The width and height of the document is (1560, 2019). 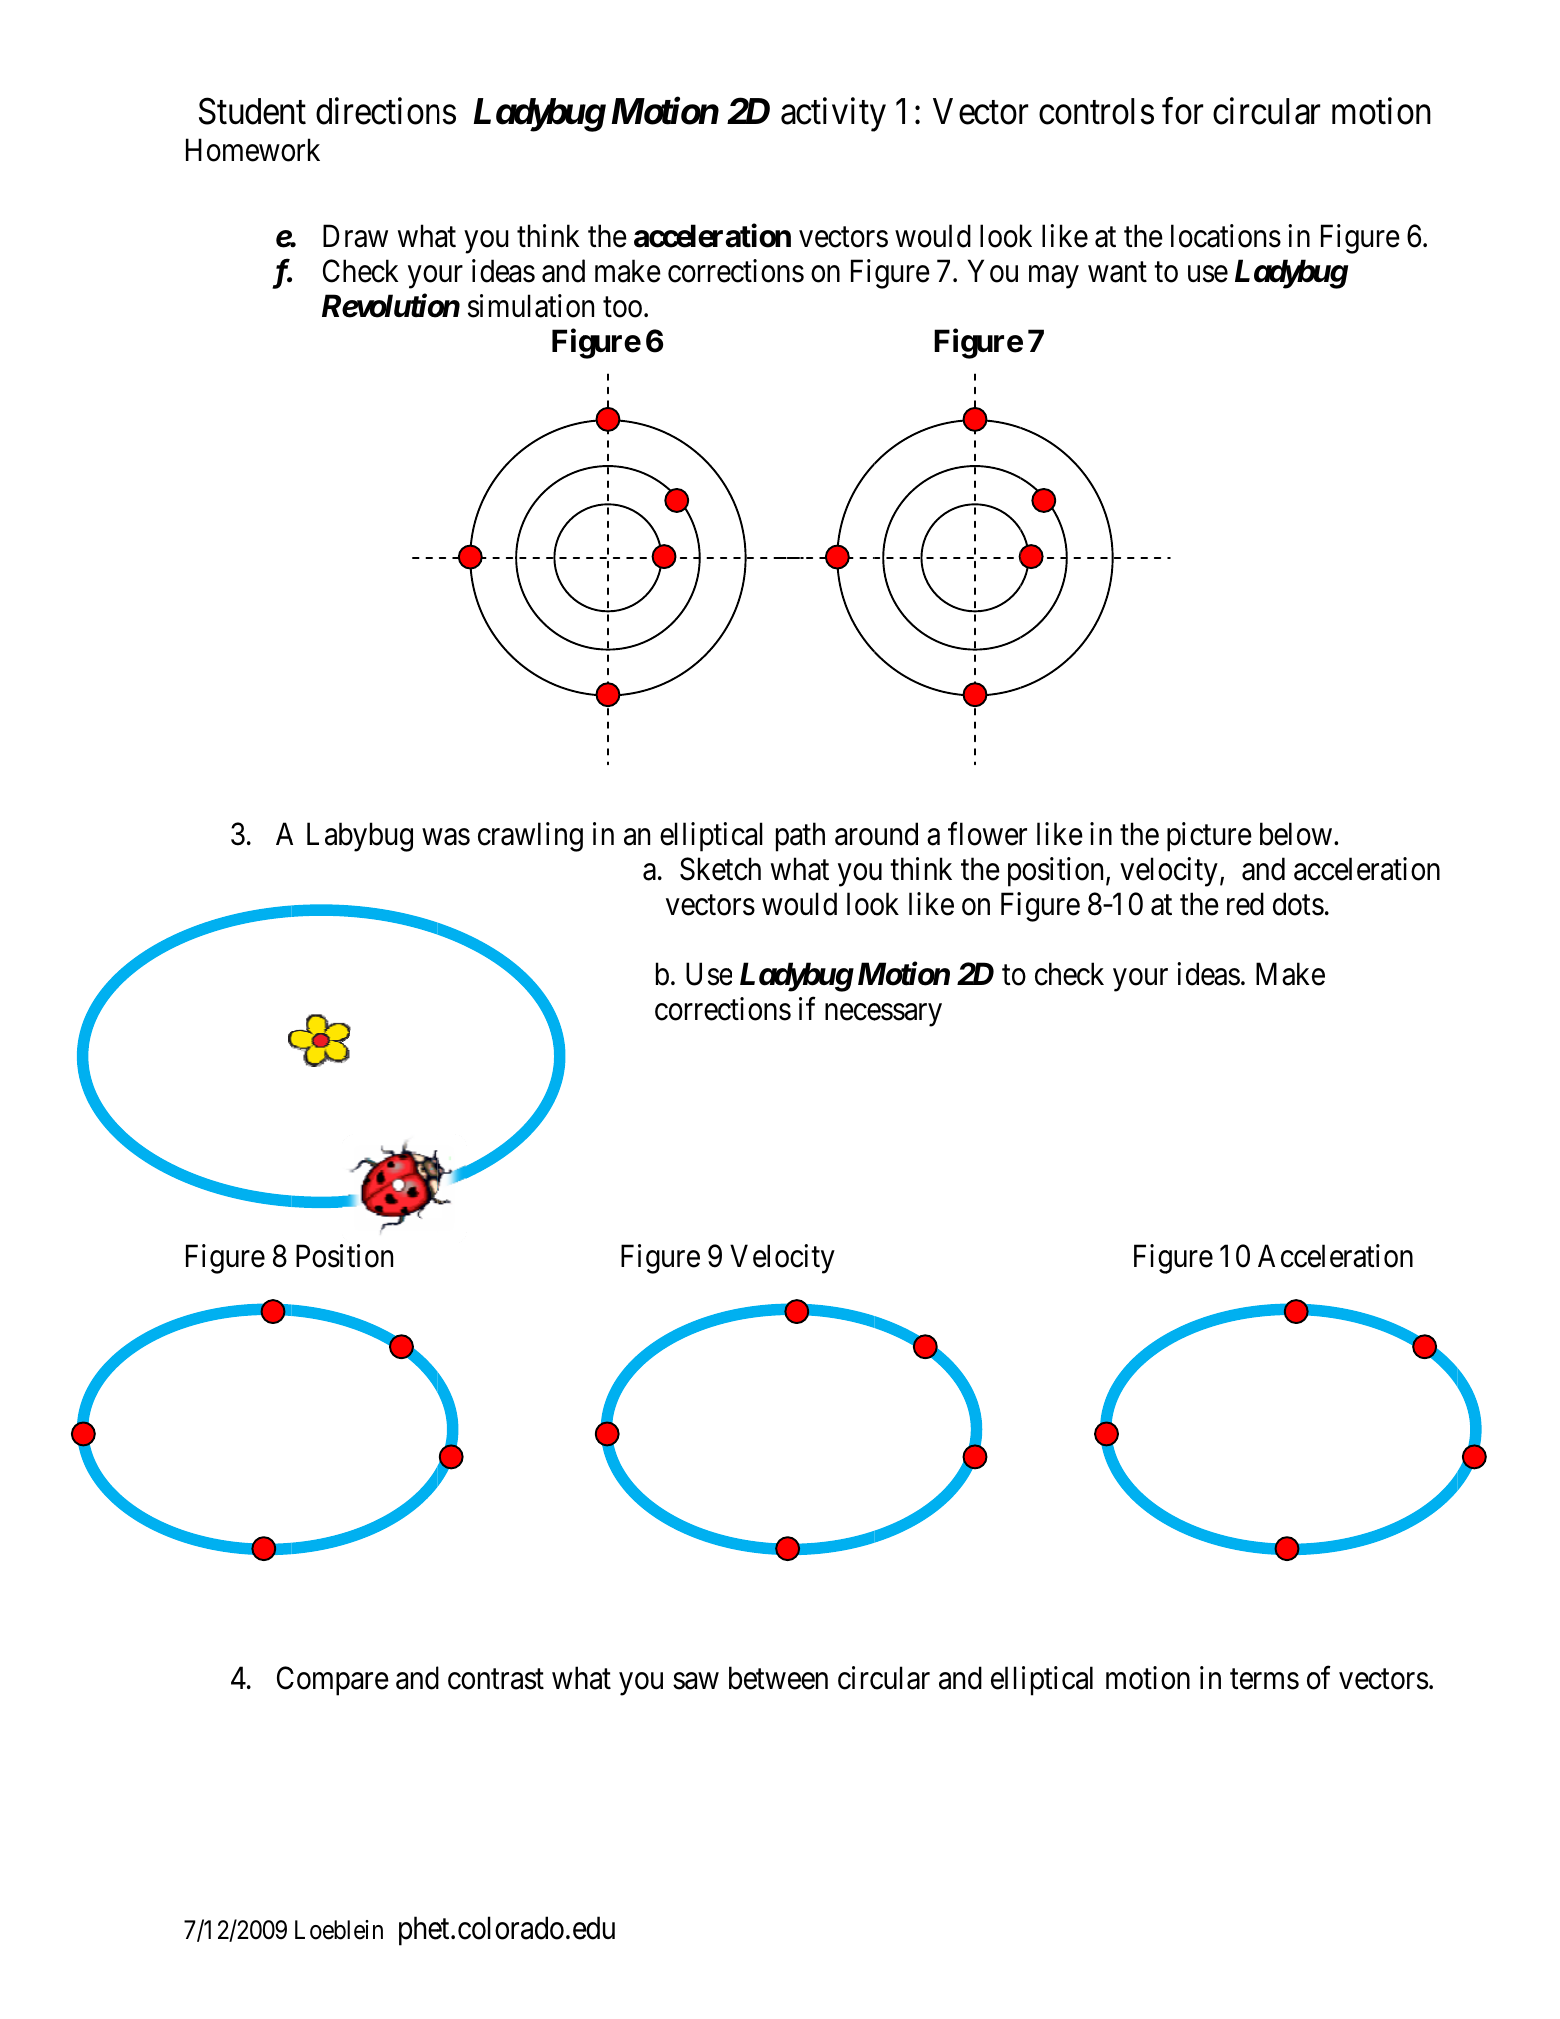 What do you see at coordinates (355, 236) in the document?
I see `Draw` at bounding box center [355, 236].
